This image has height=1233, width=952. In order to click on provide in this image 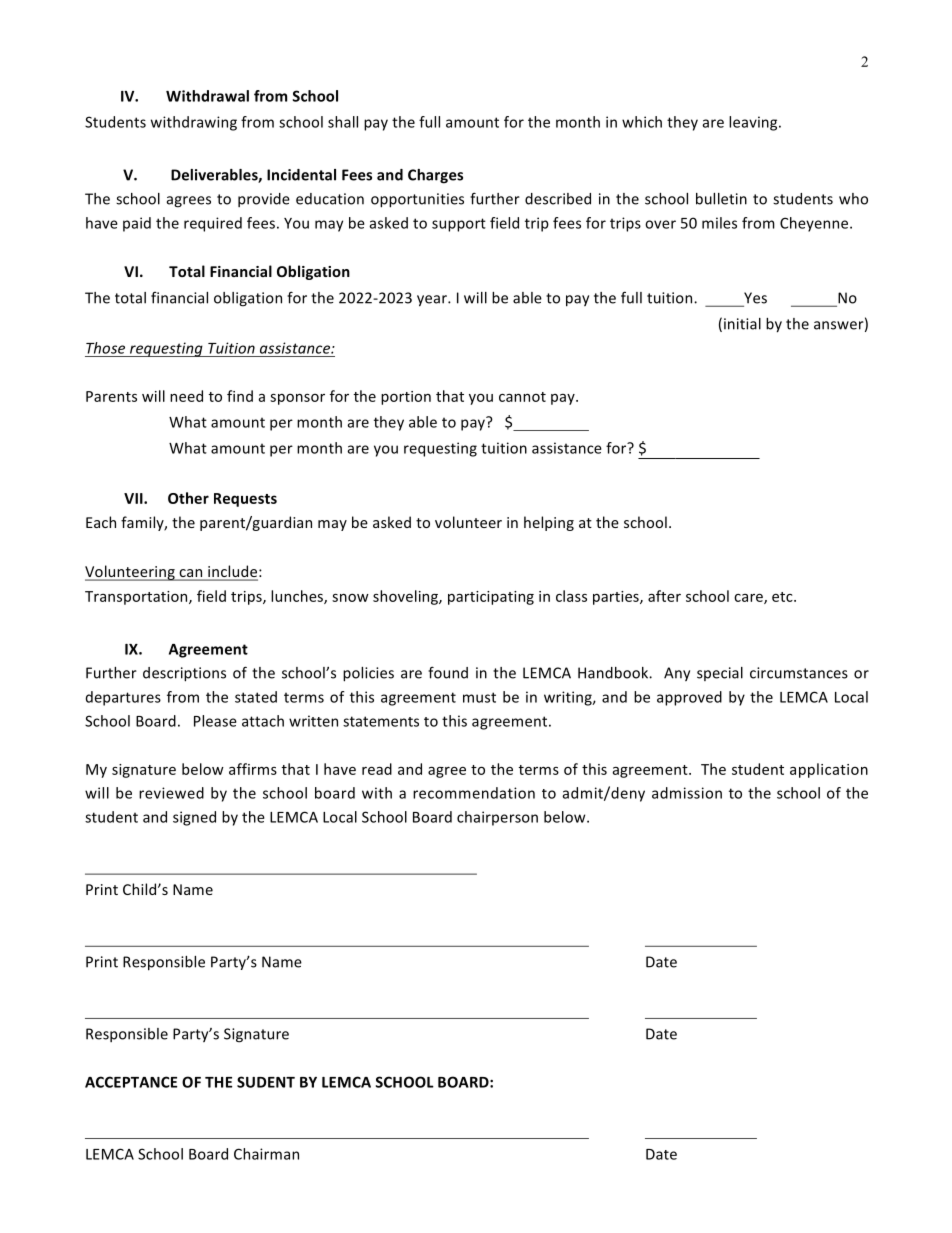, I will do `click(264, 200)`.
